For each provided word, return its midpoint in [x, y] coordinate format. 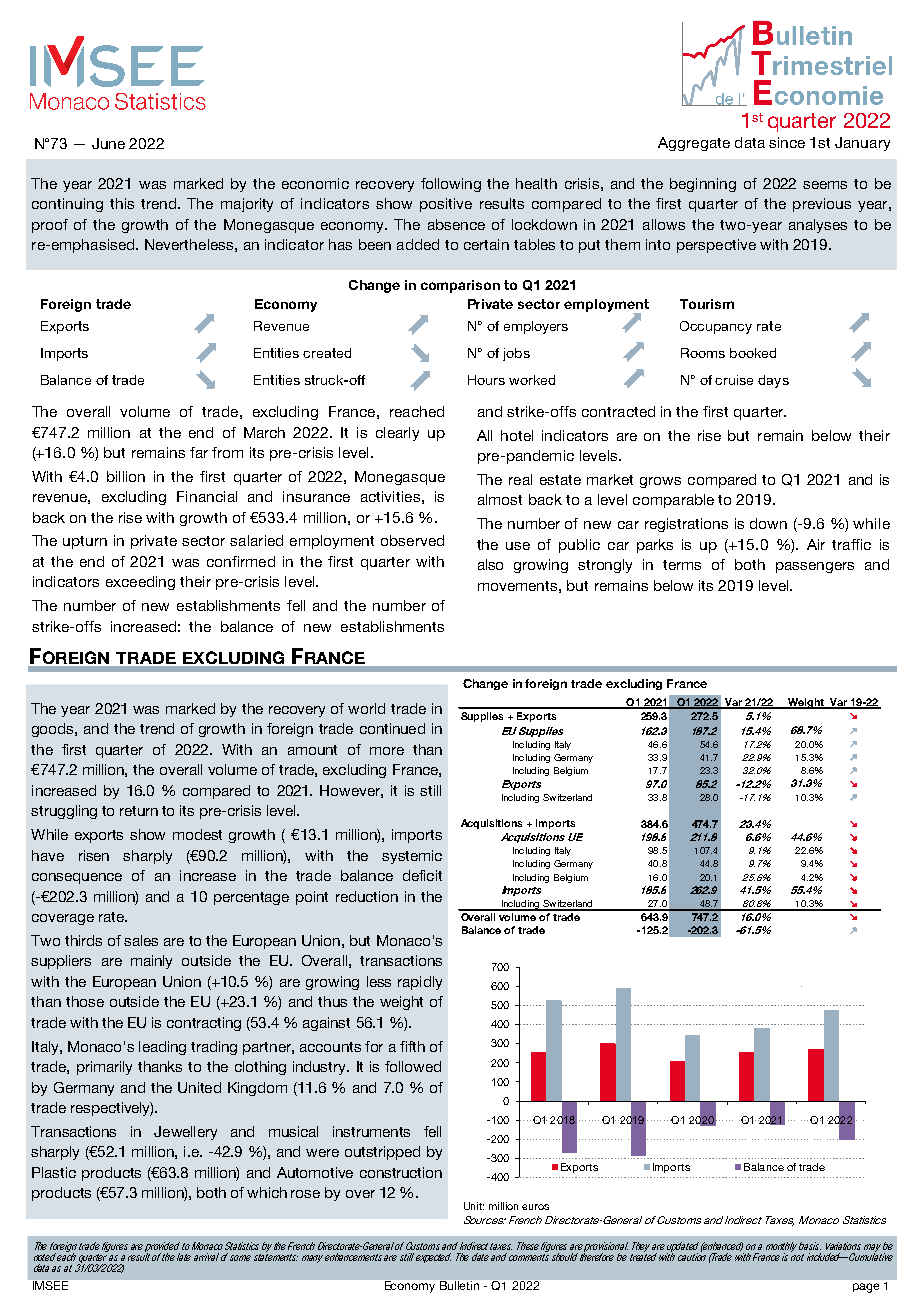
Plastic [54, 1172]
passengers [815, 567]
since [787, 142]
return [139, 811]
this [122, 203]
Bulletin [459, 1285]
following [451, 185]
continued [392, 728]
